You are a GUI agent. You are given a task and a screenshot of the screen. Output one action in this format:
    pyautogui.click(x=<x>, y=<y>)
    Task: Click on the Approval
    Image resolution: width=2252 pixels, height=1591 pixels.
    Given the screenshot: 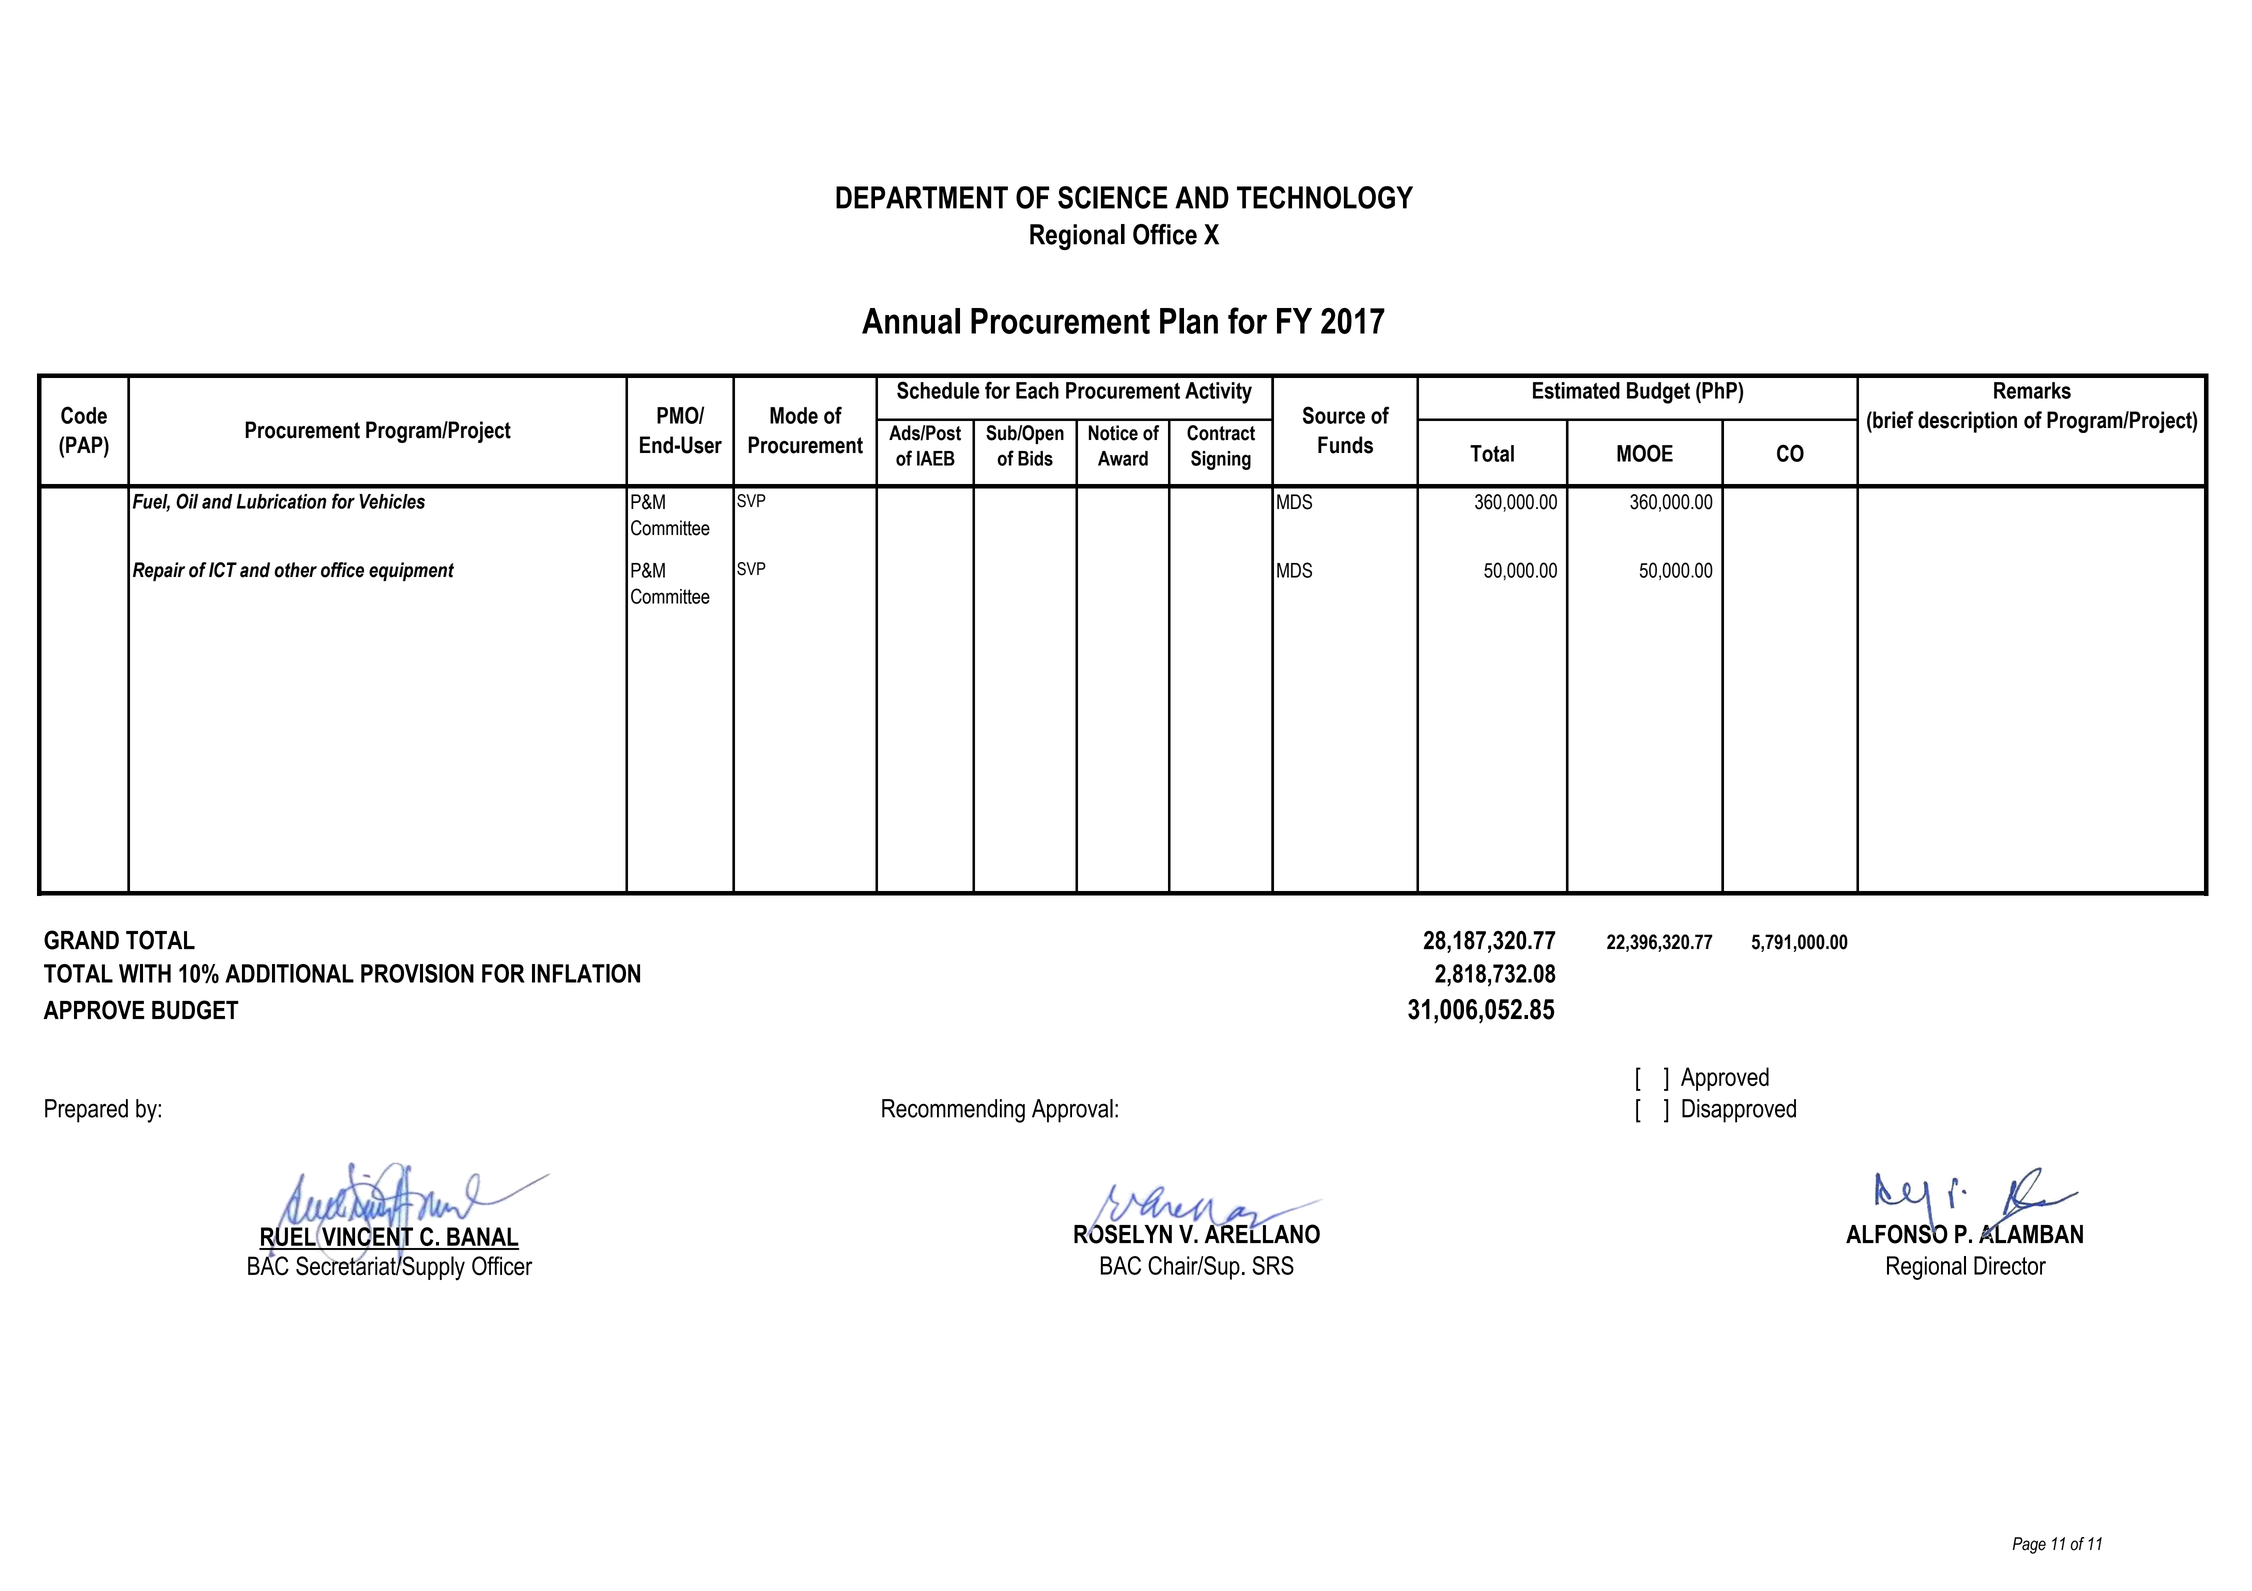 What is the action you would take?
    pyautogui.click(x=1072, y=1111)
